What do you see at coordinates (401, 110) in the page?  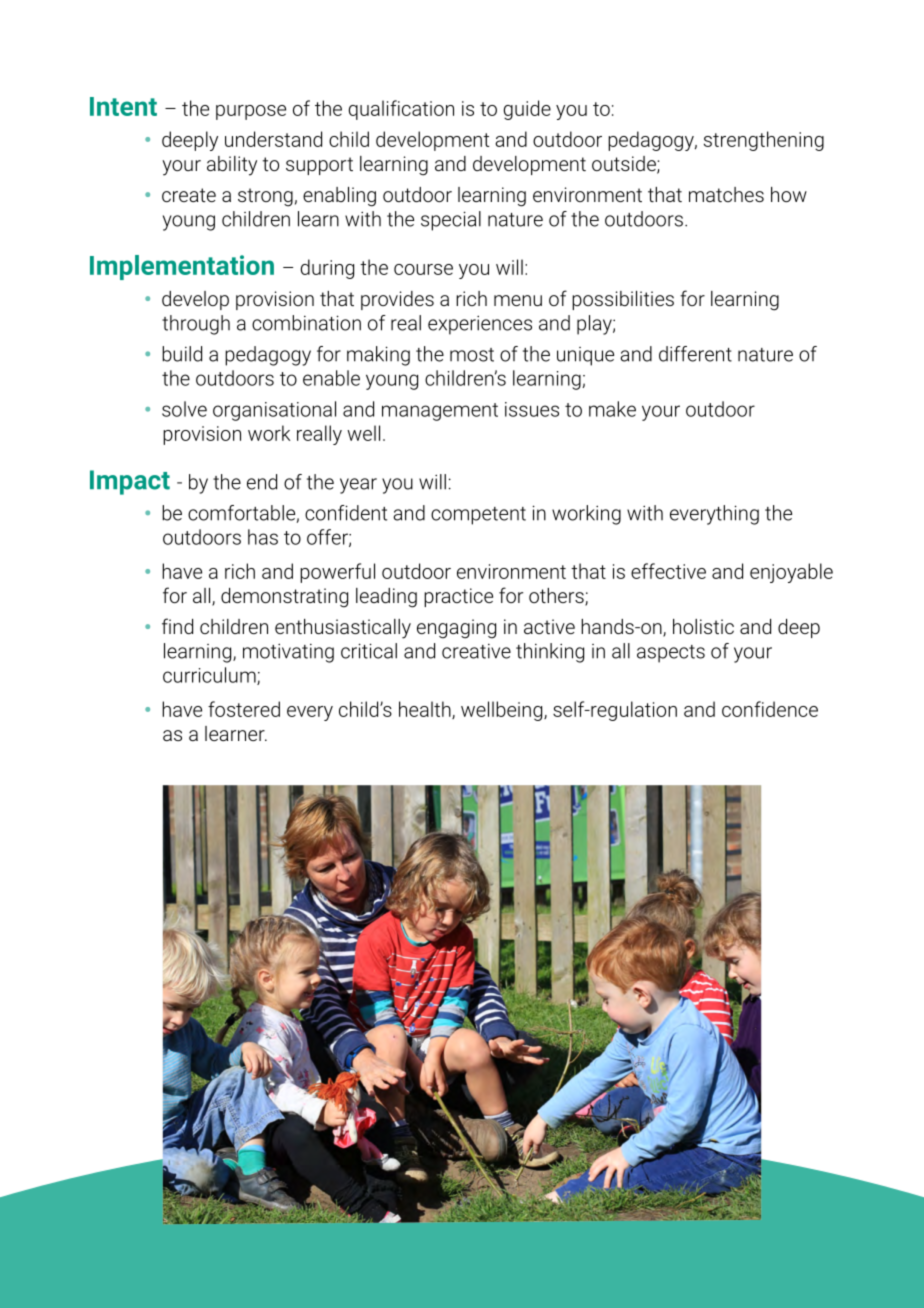 I see `qualification` at bounding box center [401, 110].
